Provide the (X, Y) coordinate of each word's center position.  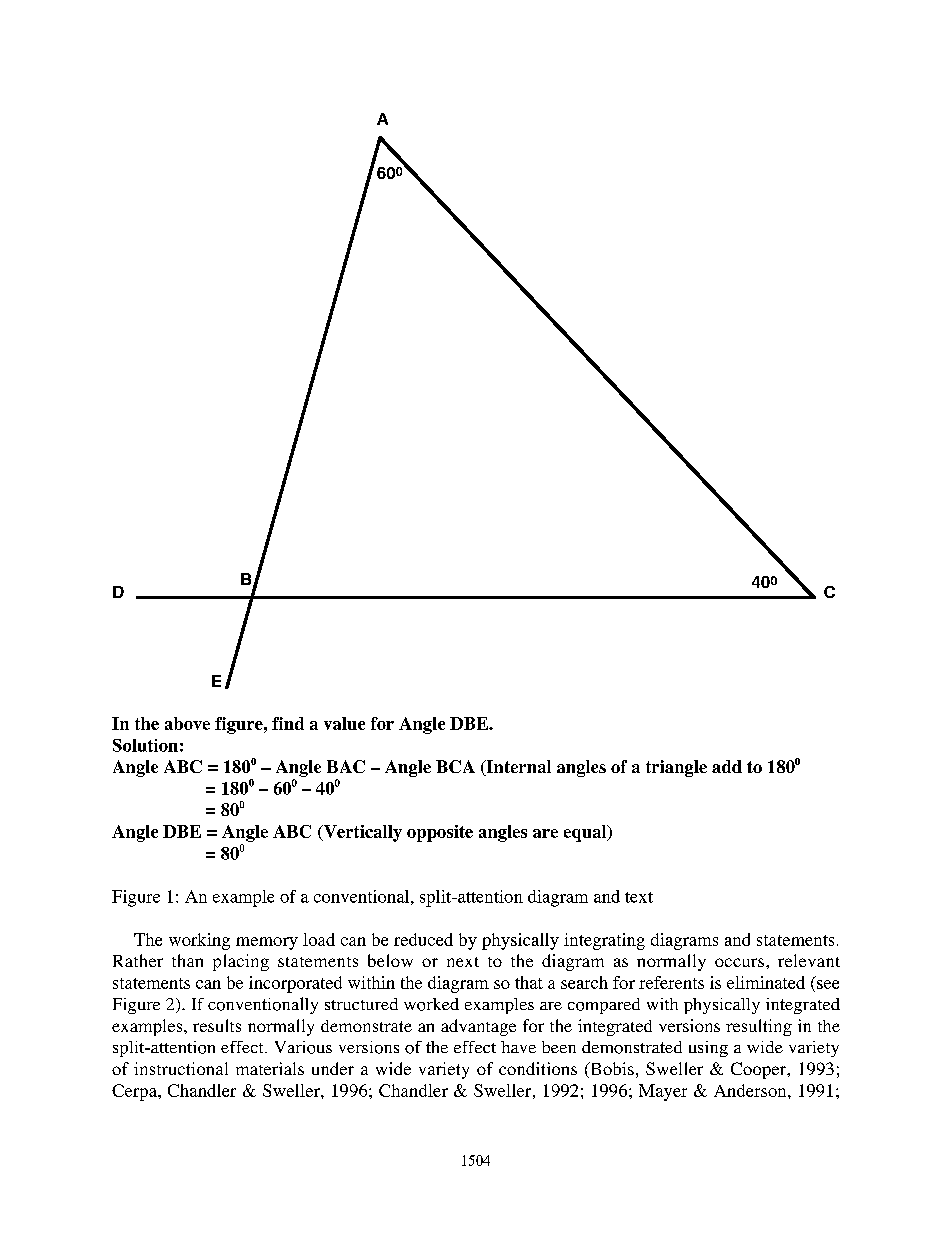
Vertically (361, 833)
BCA (455, 766)
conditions (538, 1068)
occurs (741, 962)
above (187, 723)
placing (241, 962)
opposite (440, 833)
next (463, 962)
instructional (181, 1068)
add (727, 766)
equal (586, 833)
